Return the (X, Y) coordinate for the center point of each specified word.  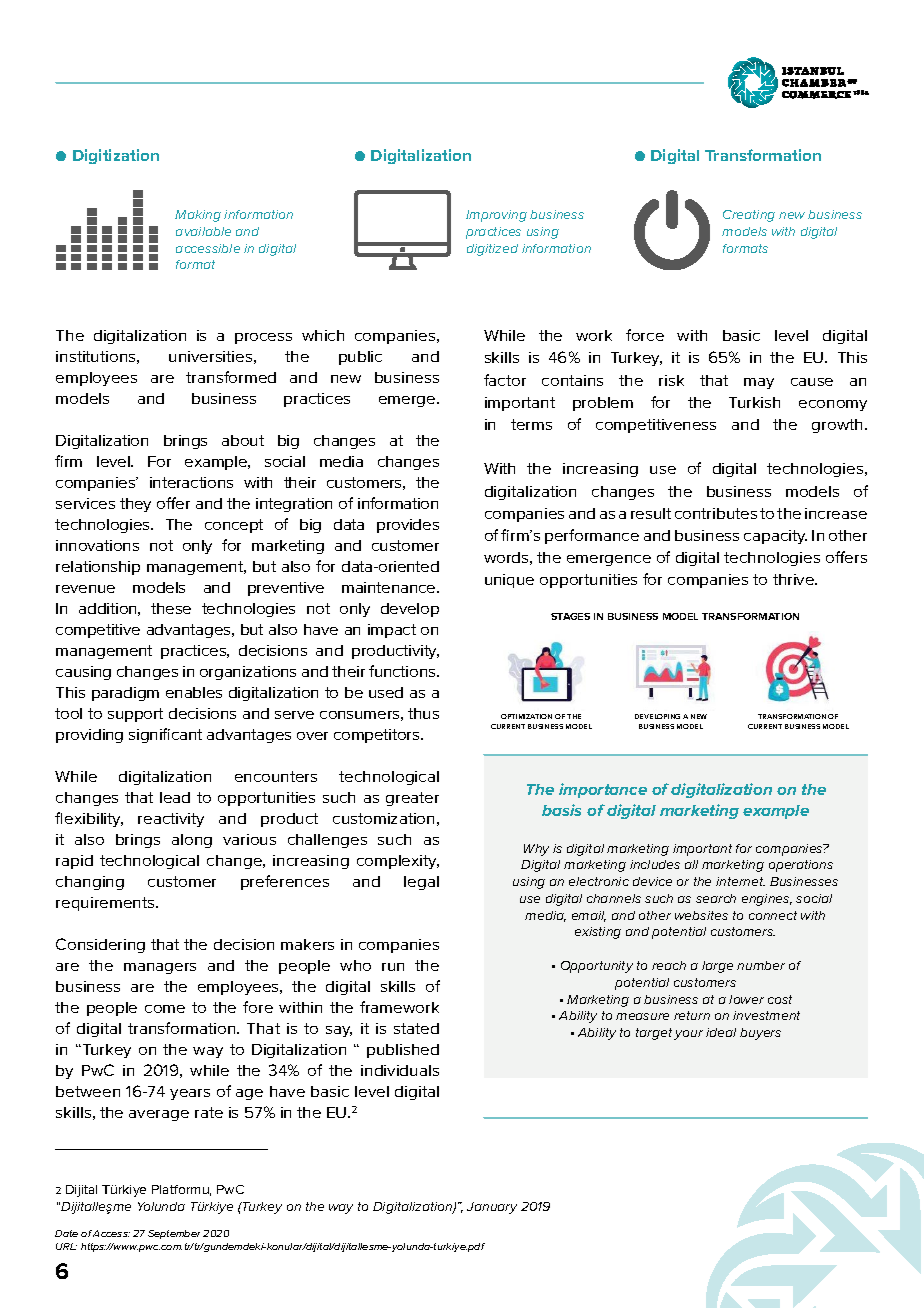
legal (421, 883)
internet (740, 881)
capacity (775, 537)
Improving (496, 216)
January (492, 1208)
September (174, 1234)
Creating (749, 216)
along (192, 841)
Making (198, 216)
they (135, 505)
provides (408, 526)
